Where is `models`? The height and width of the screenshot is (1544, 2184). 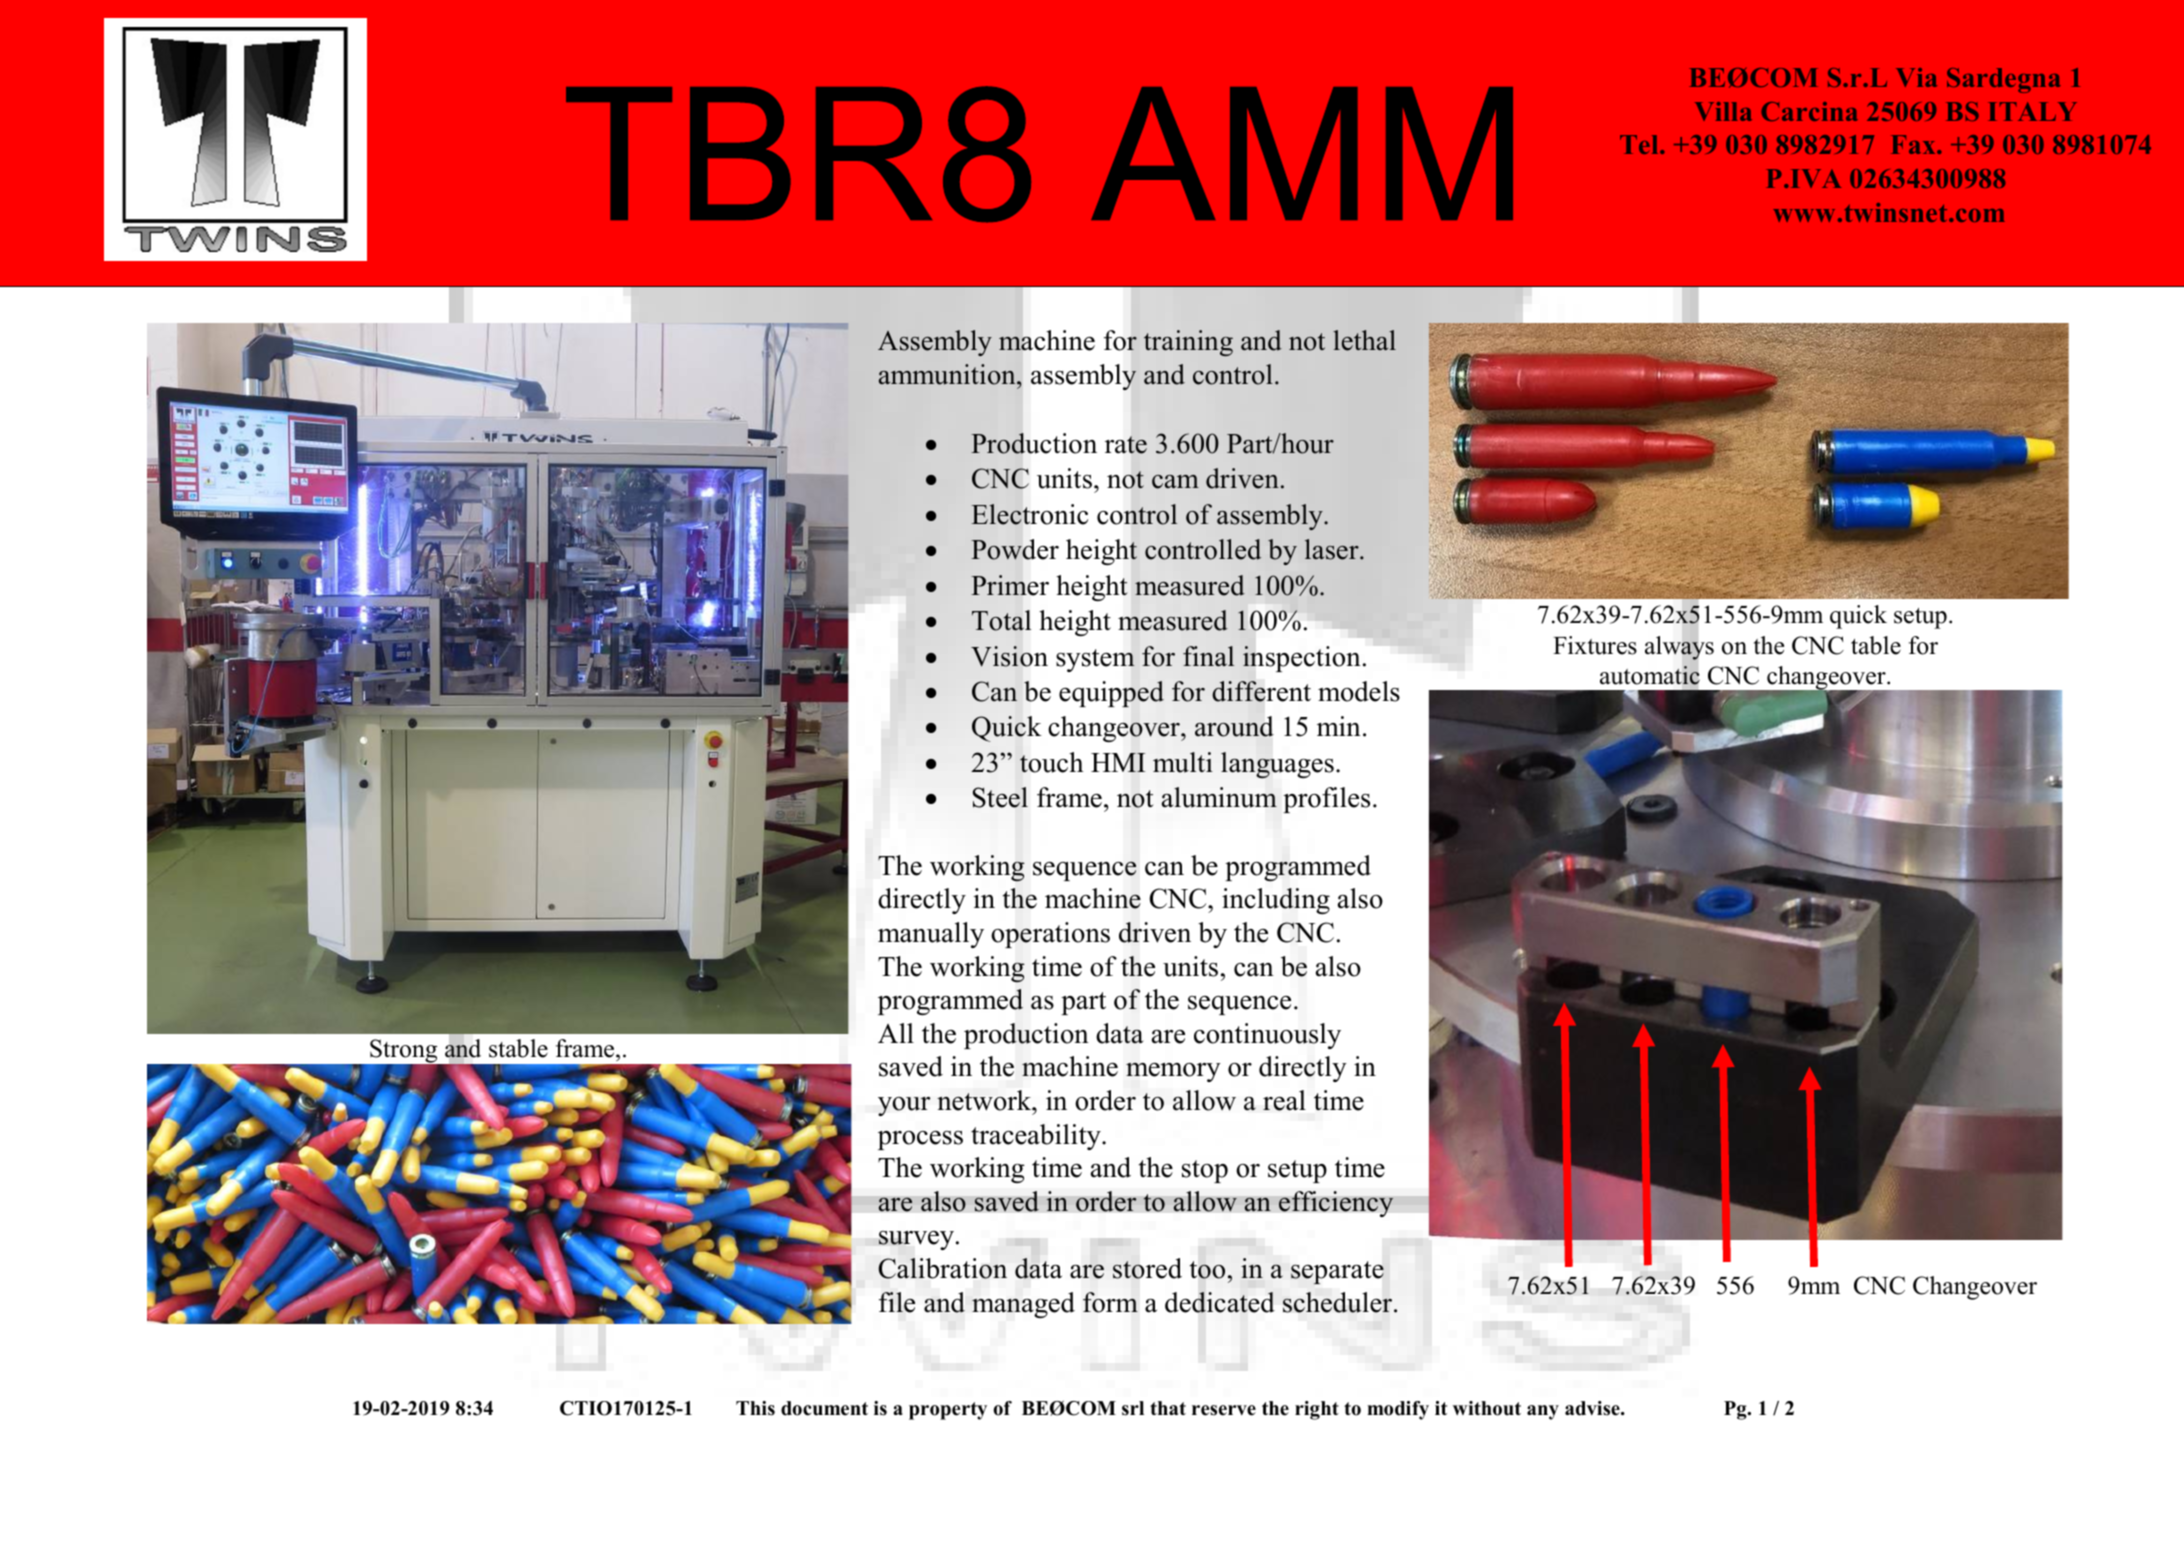
models is located at coordinates (1359, 691).
